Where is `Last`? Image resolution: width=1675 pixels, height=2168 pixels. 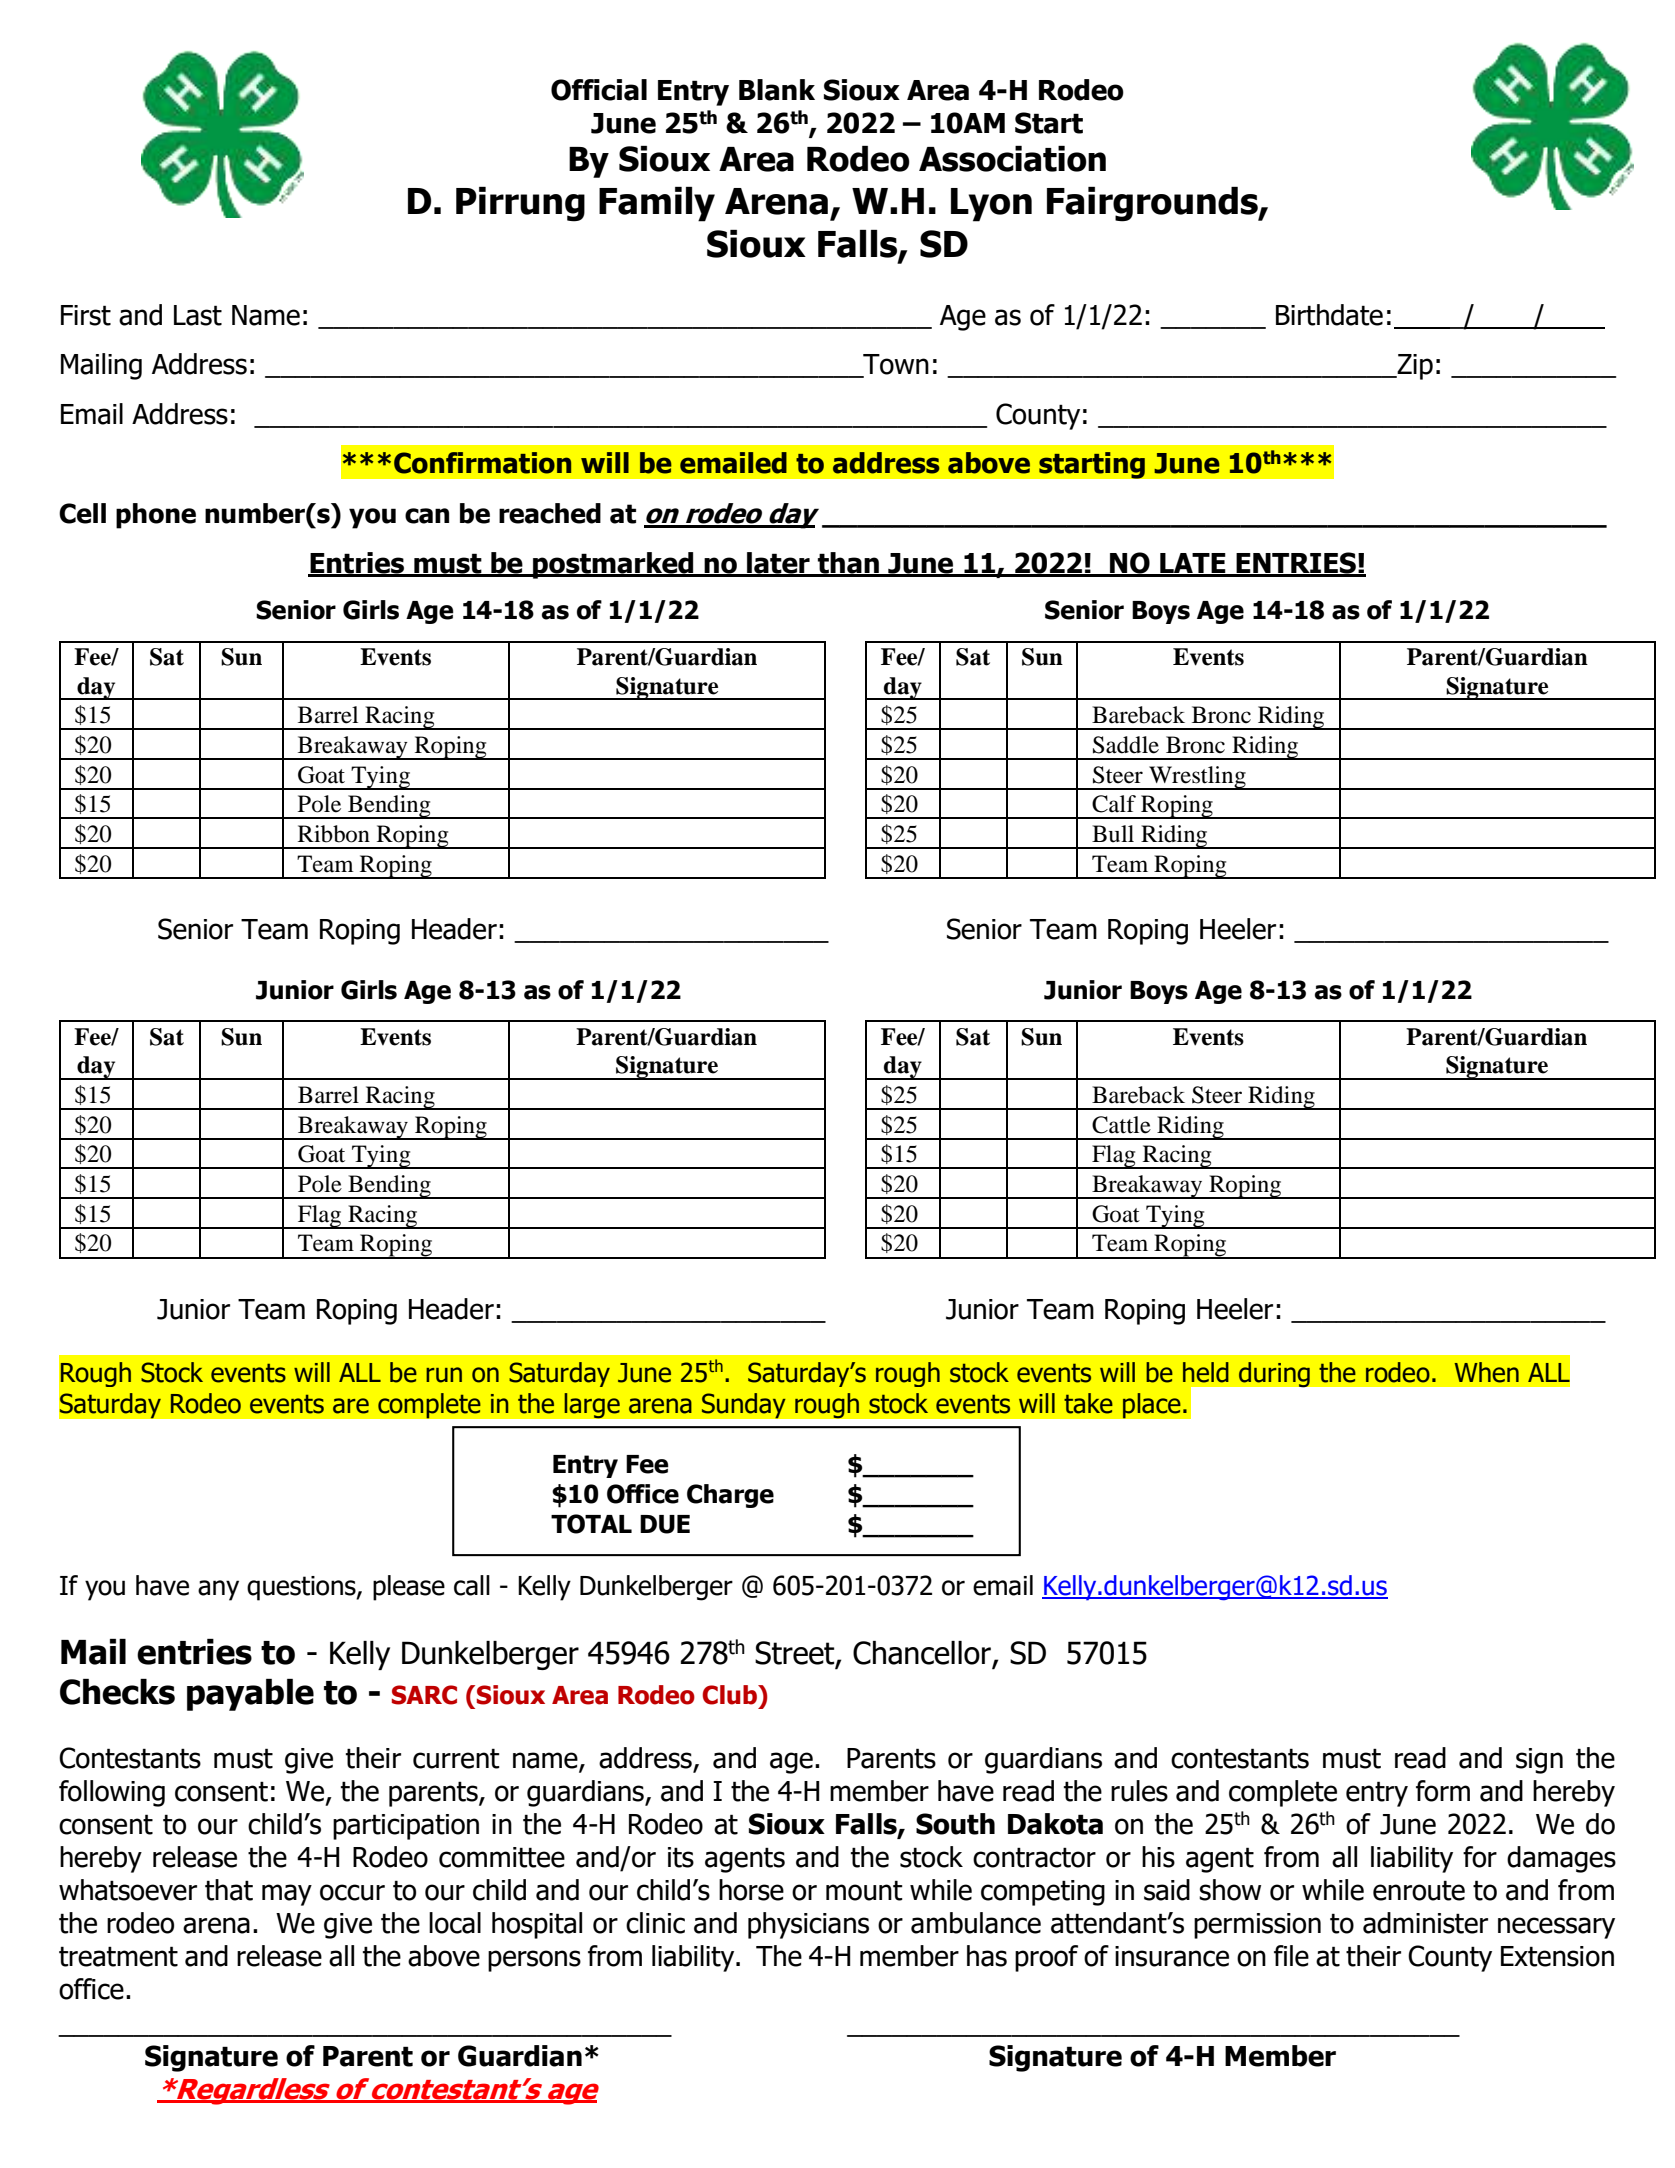
Last is located at coordinates (198, 315).
